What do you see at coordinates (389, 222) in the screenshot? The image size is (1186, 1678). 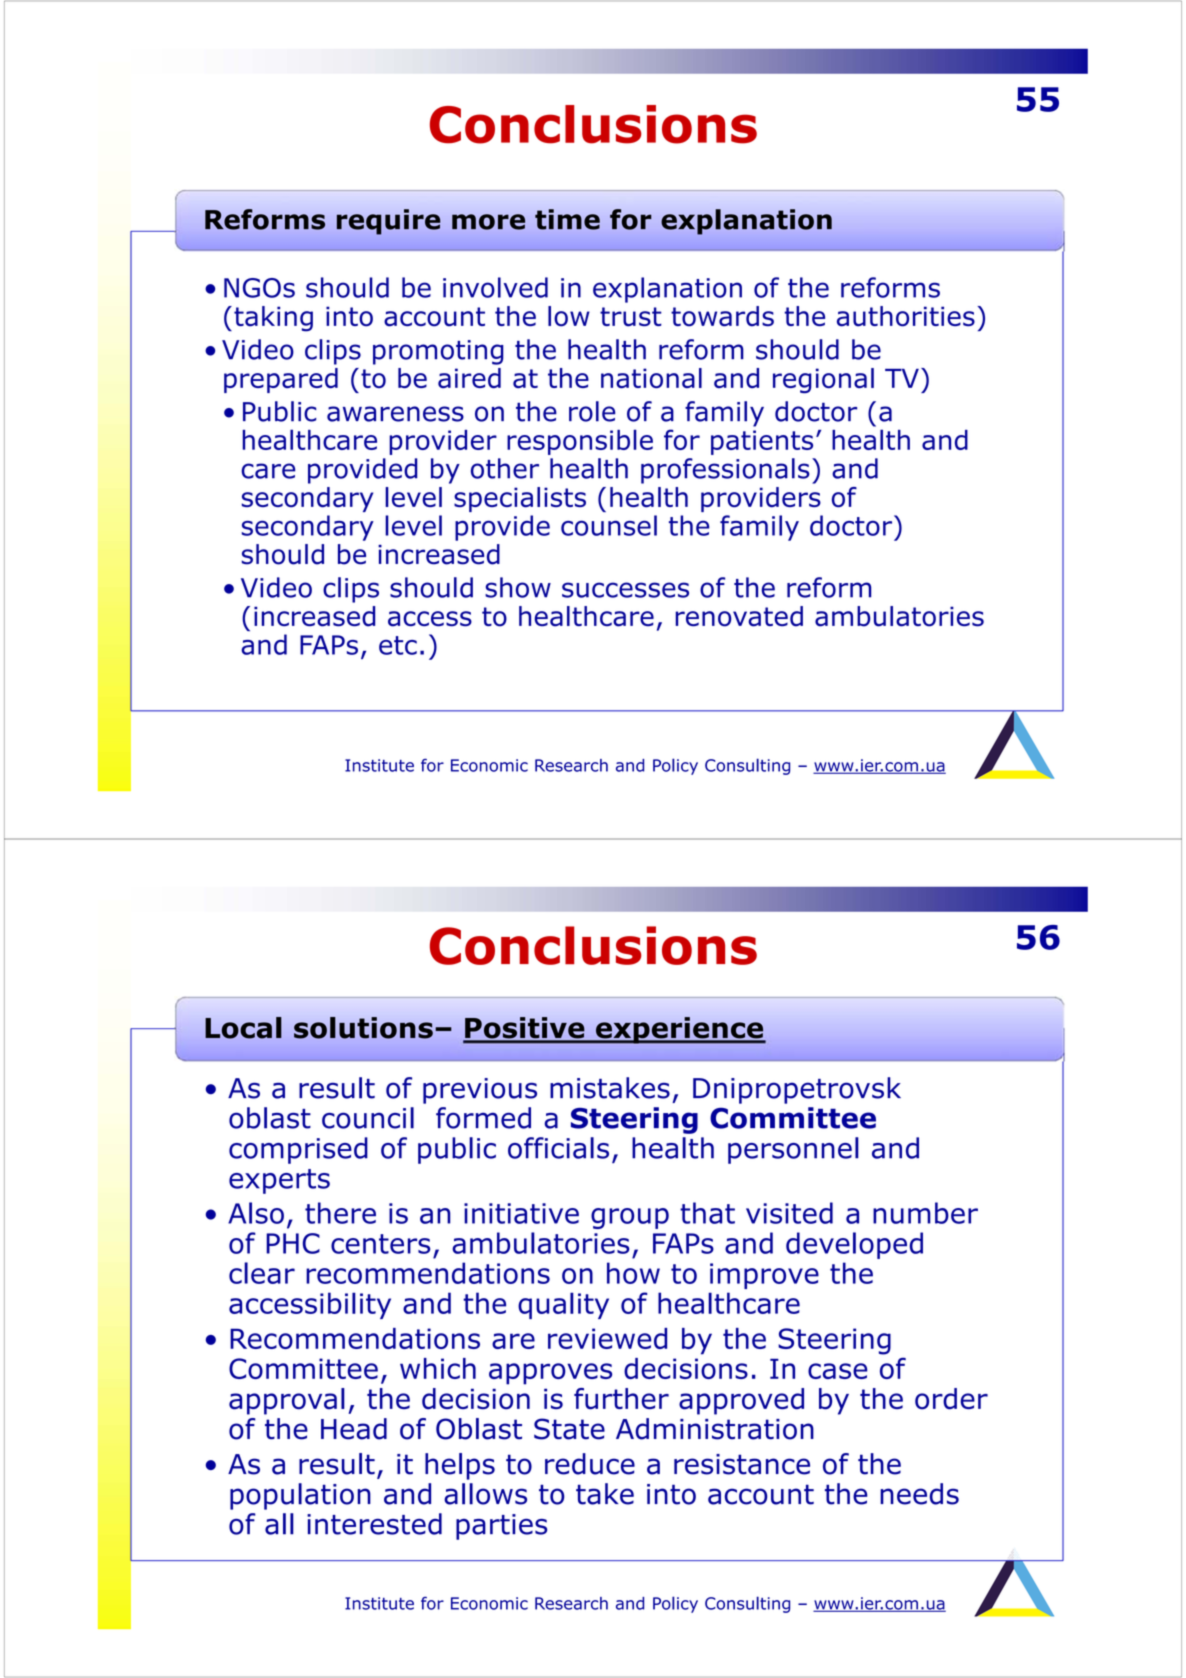 I see `require` at bounding box center [389, 222].
